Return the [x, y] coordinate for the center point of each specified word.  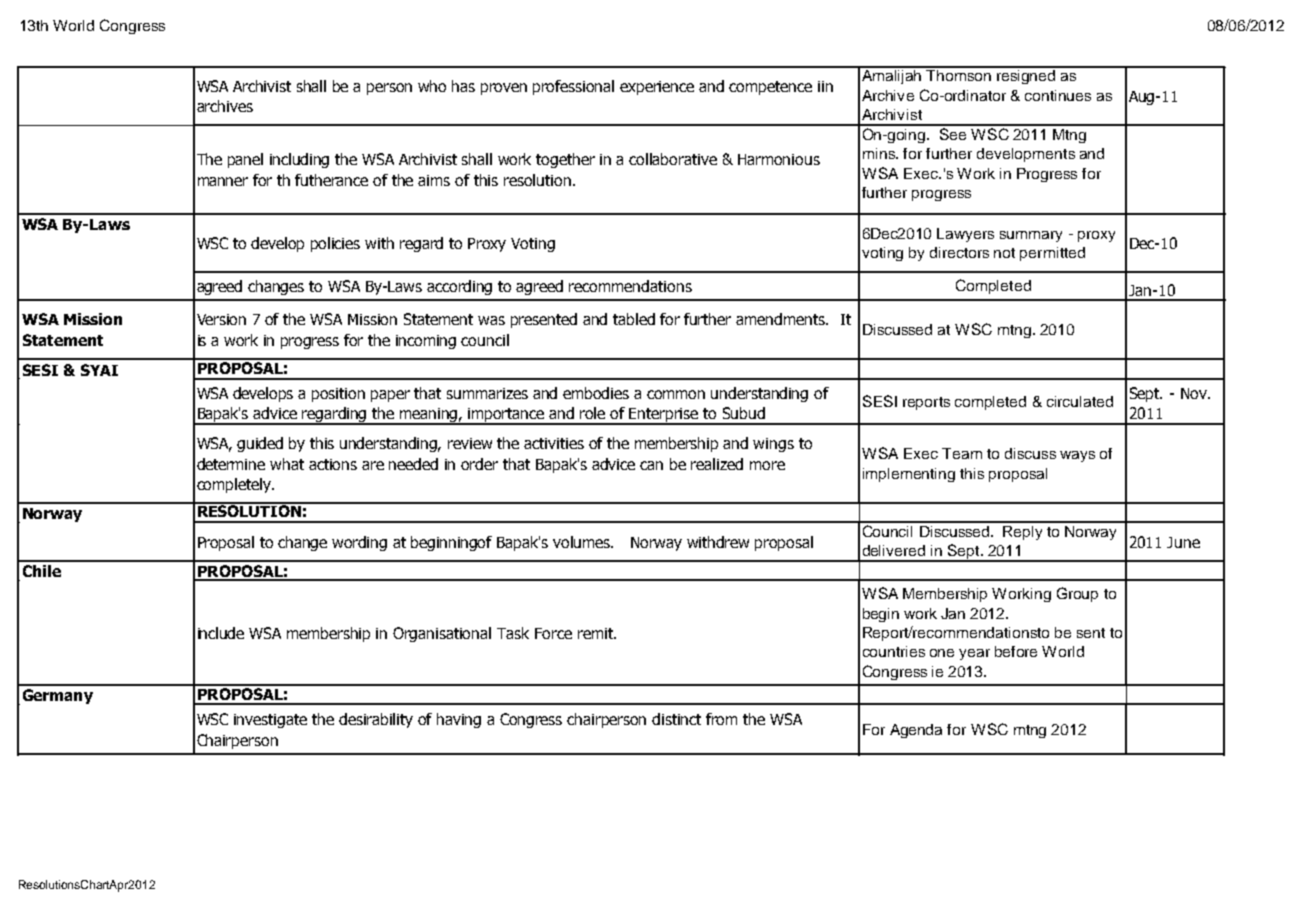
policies [335, 244]
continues [1058, 95]
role [592, 413]
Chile [42, 571]
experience [657, 88]
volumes [583, 542]
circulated [1080, 401]
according [459, 287]
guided [260, 444]
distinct [676, 719]
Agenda [916, 731]
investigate [270, 721]
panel [245, 160]
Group [1077, 594]
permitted [1052, 254]
